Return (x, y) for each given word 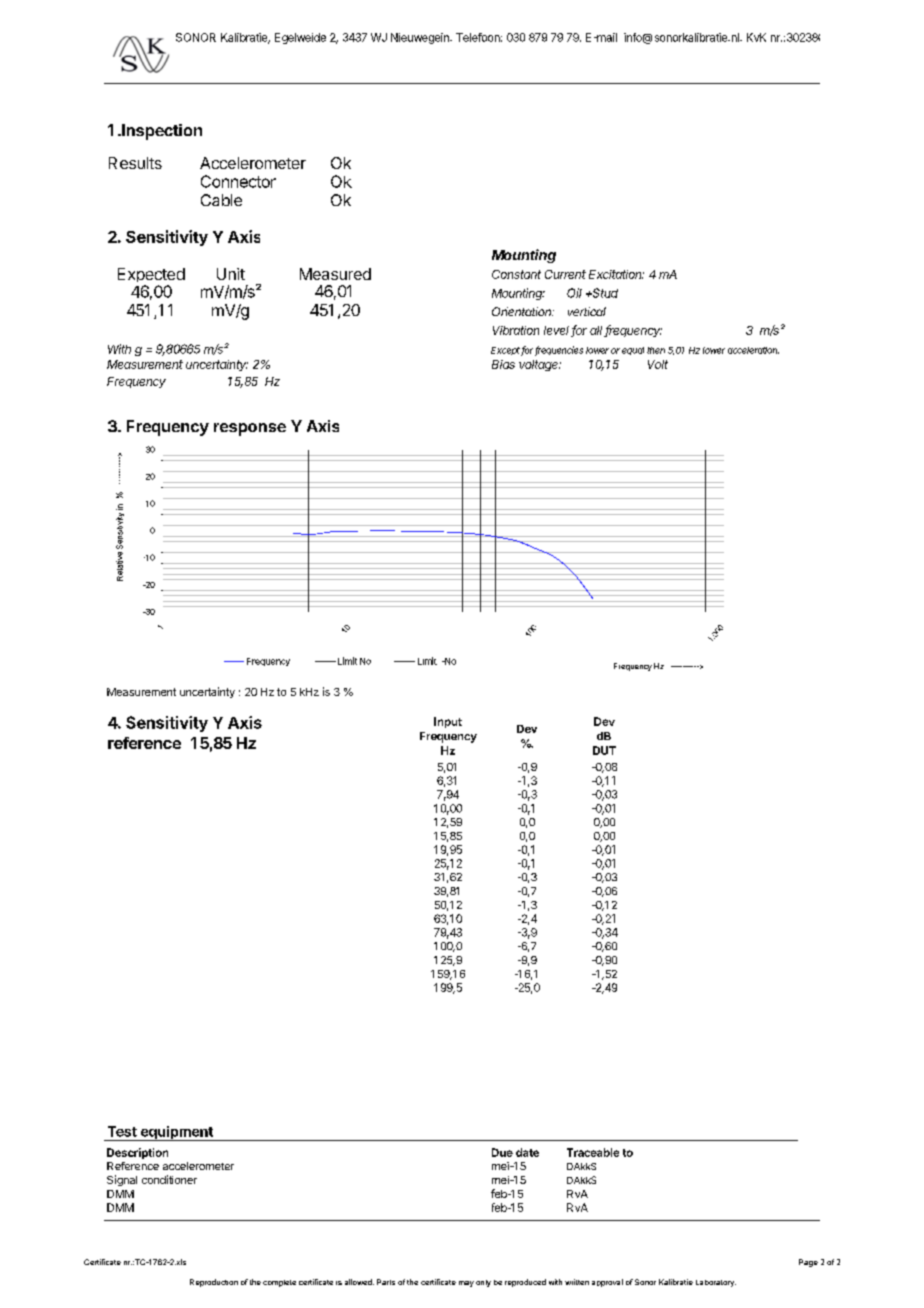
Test (122, 1131)
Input (448, 722)
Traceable (593, 1152)
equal (633, 351)
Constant (516, 274)
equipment (176, 1133)
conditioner (169, 1179)
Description (137, 1153)
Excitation (616, 274)
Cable (221, 200)
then (656, 350)
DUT (604, 750)
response (250, 429)
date (527, 1152)
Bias (503, 364)
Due (502, 1152)
